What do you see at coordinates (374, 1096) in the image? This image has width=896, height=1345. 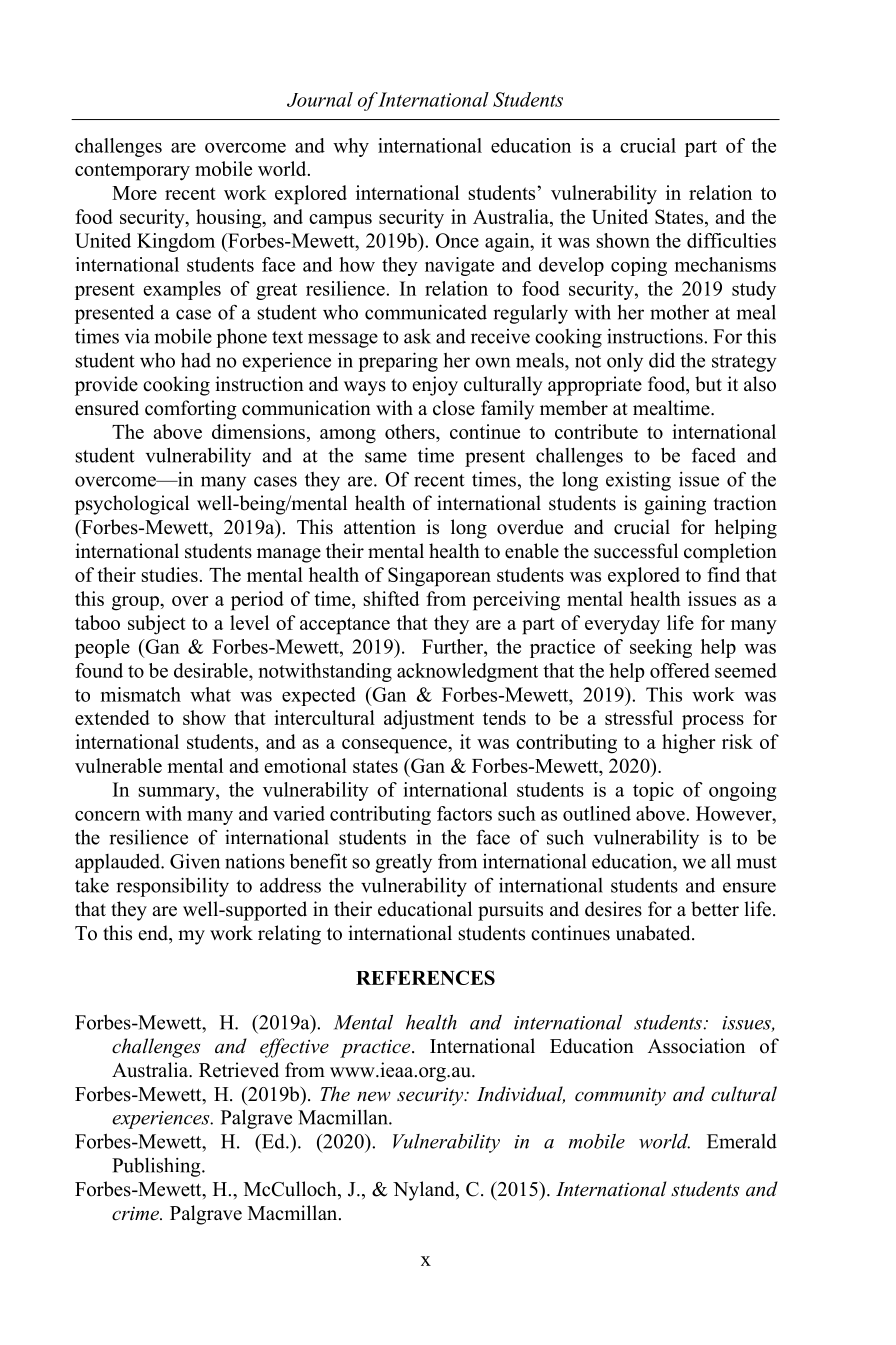 I see `new` at bounding box center [374, 1096].
